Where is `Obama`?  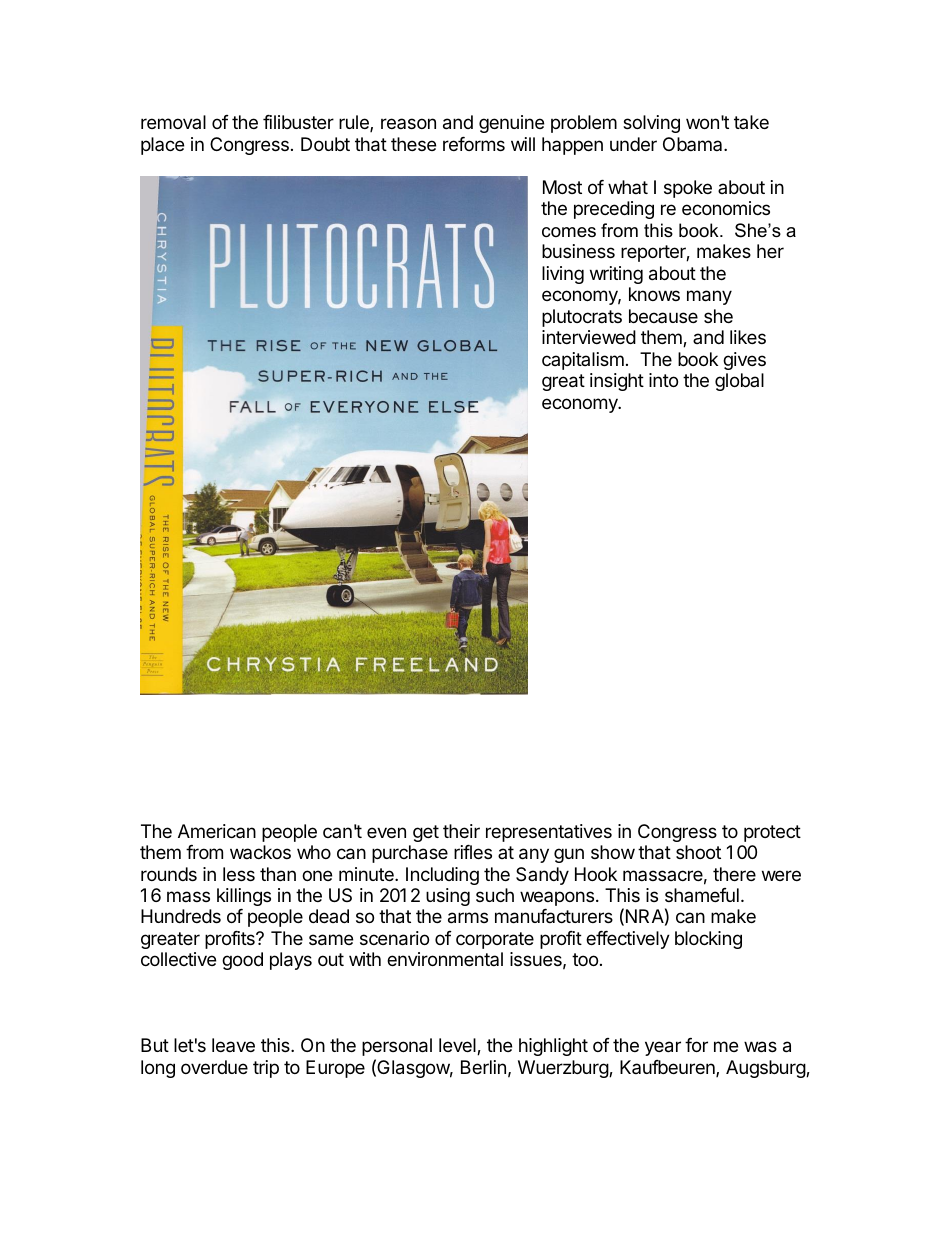 Obama is located at coordinates (694, 144).
